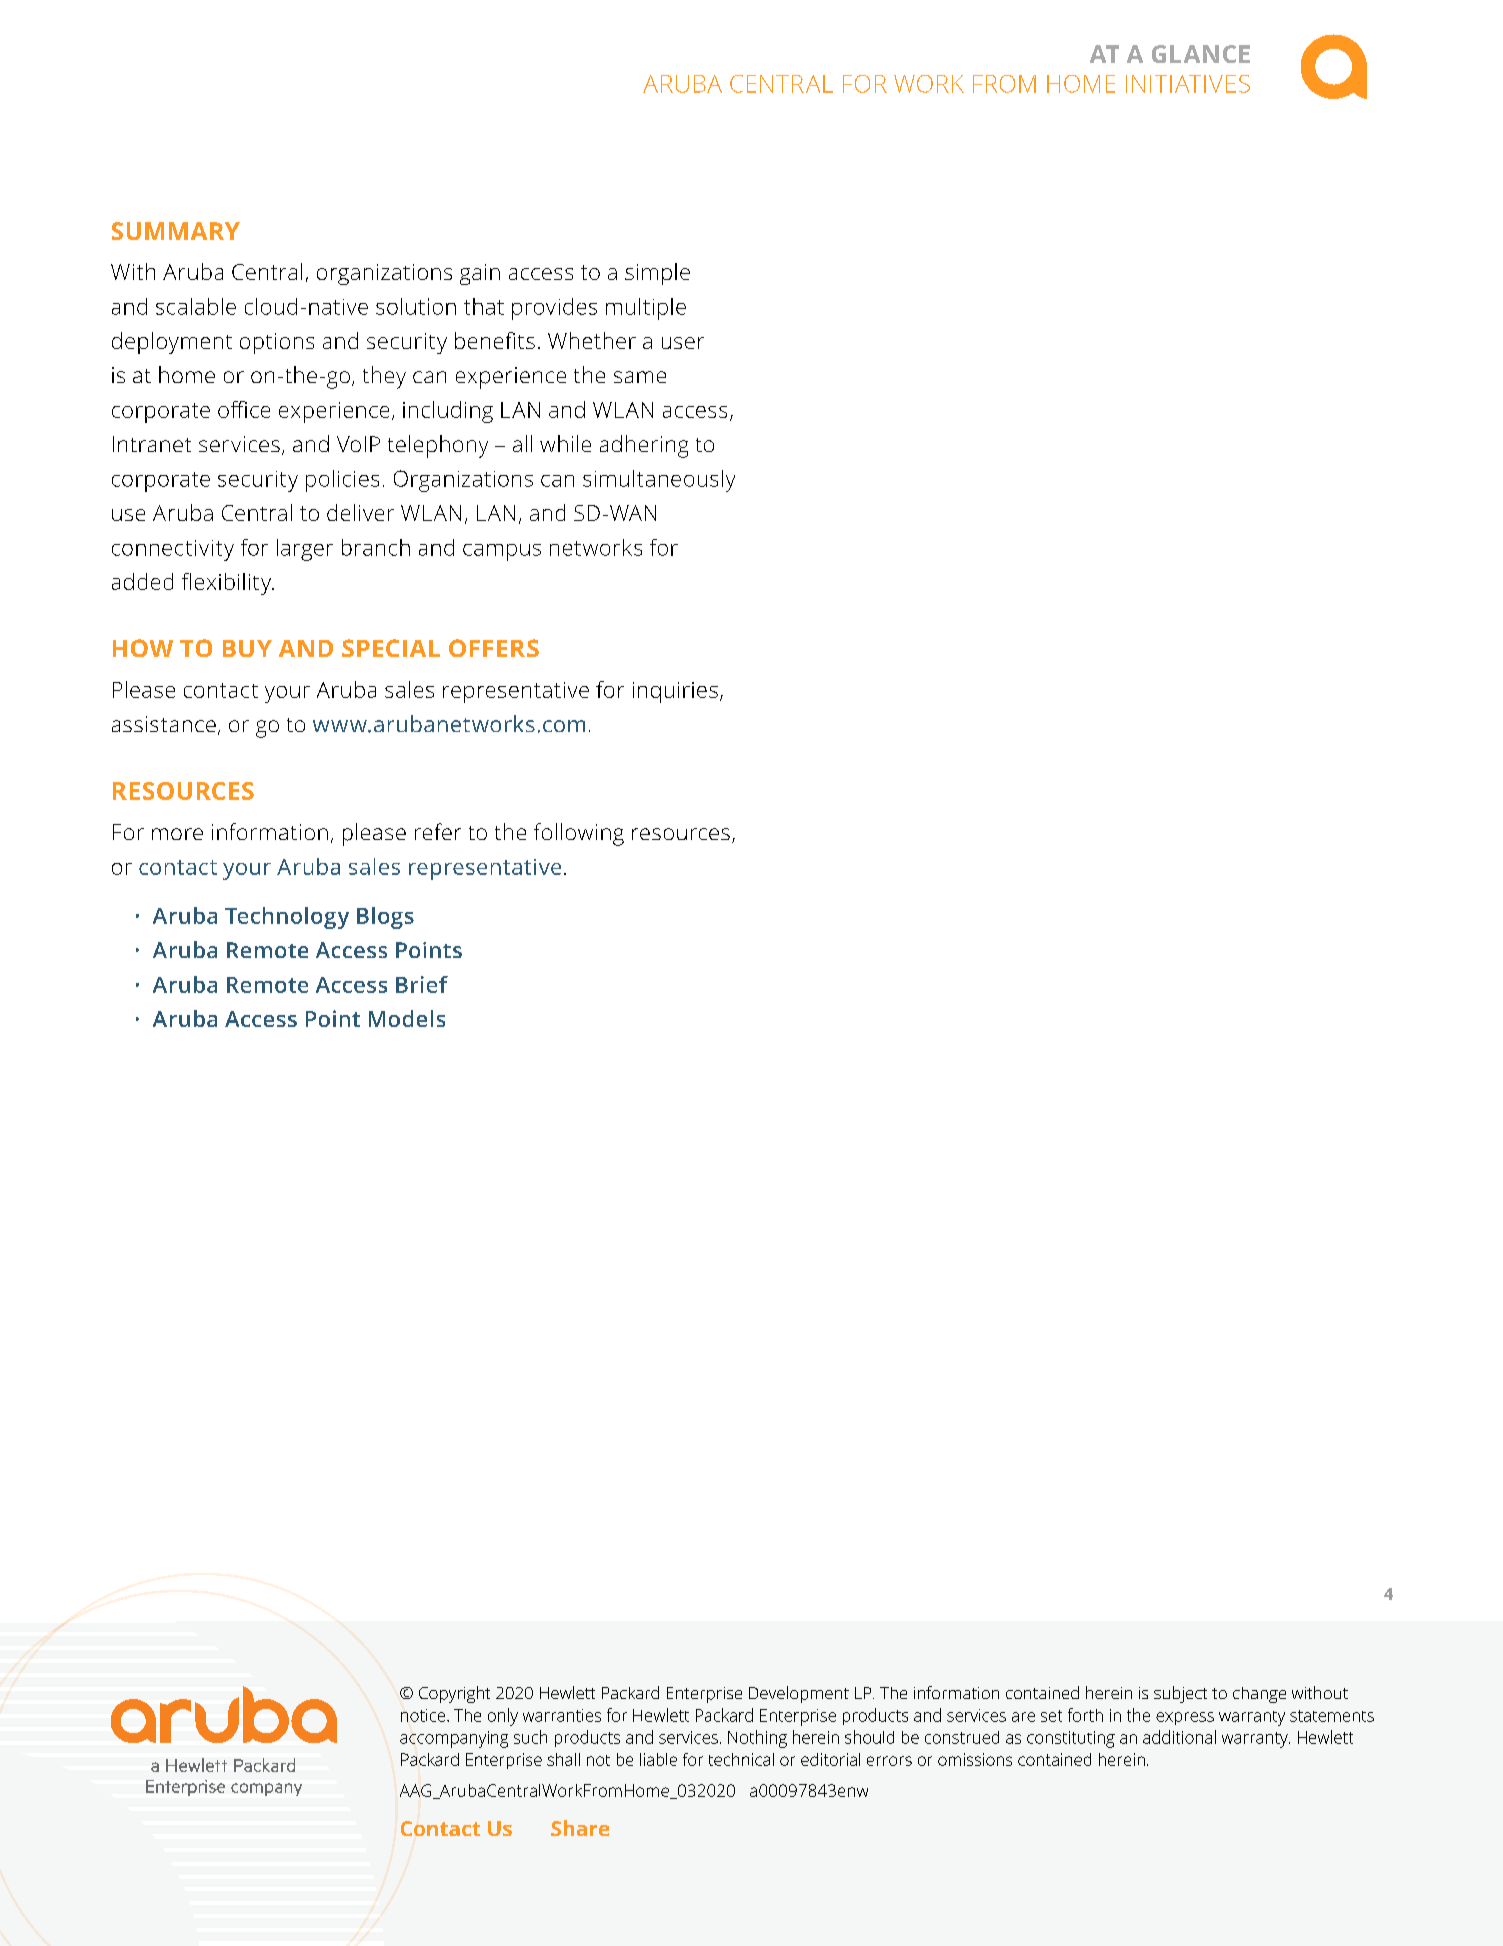 This screenshot has width=1503, height=1946. I want to click on BUY, so click(247, 648).
